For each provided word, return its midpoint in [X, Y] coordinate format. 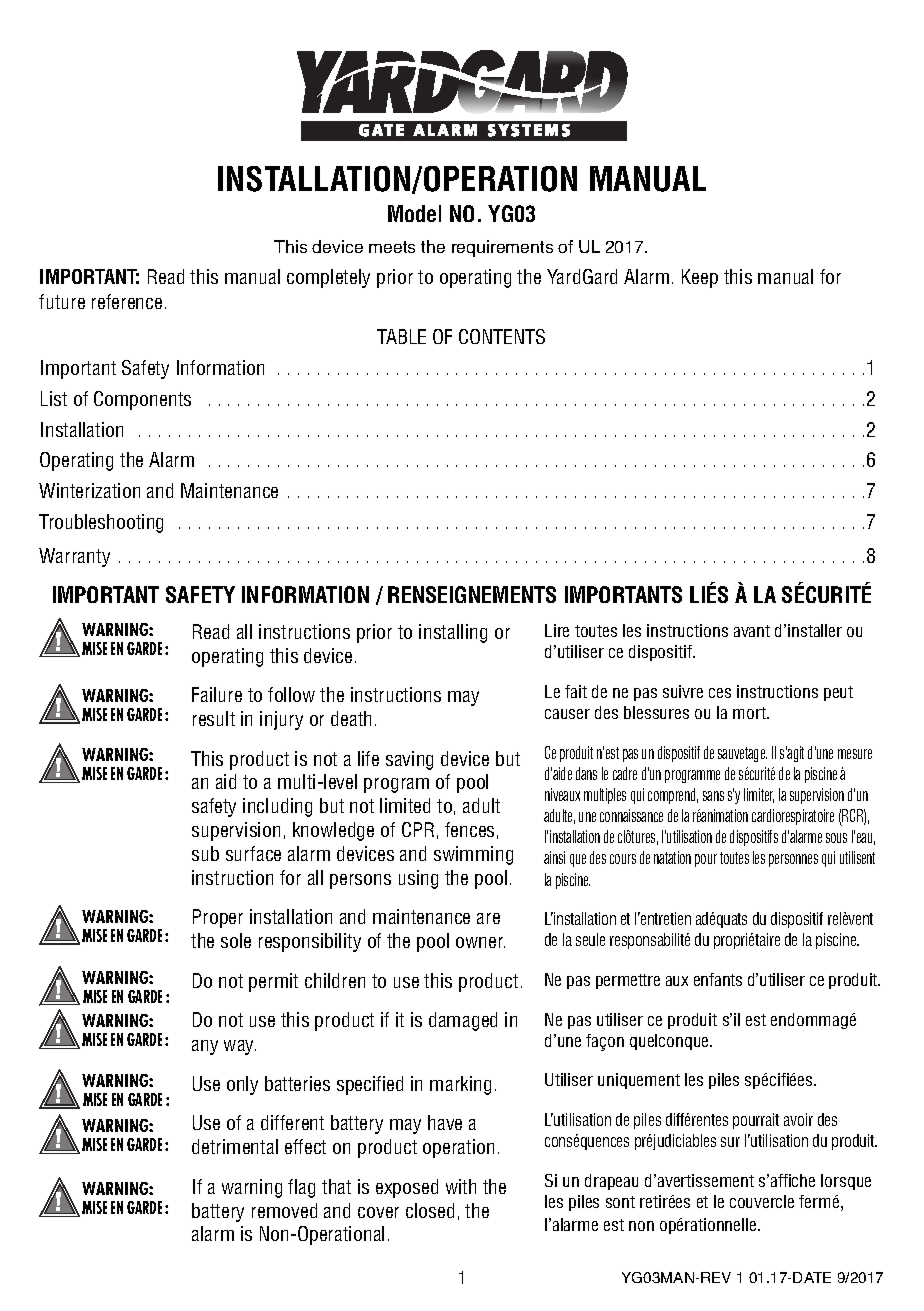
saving [409, 760]
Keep [700, 278]
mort [750, 713]
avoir [798, 1119]
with [461, 1186]
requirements [502, 248]
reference [127, 301]
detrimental [235, 1146]
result [214, 718]
